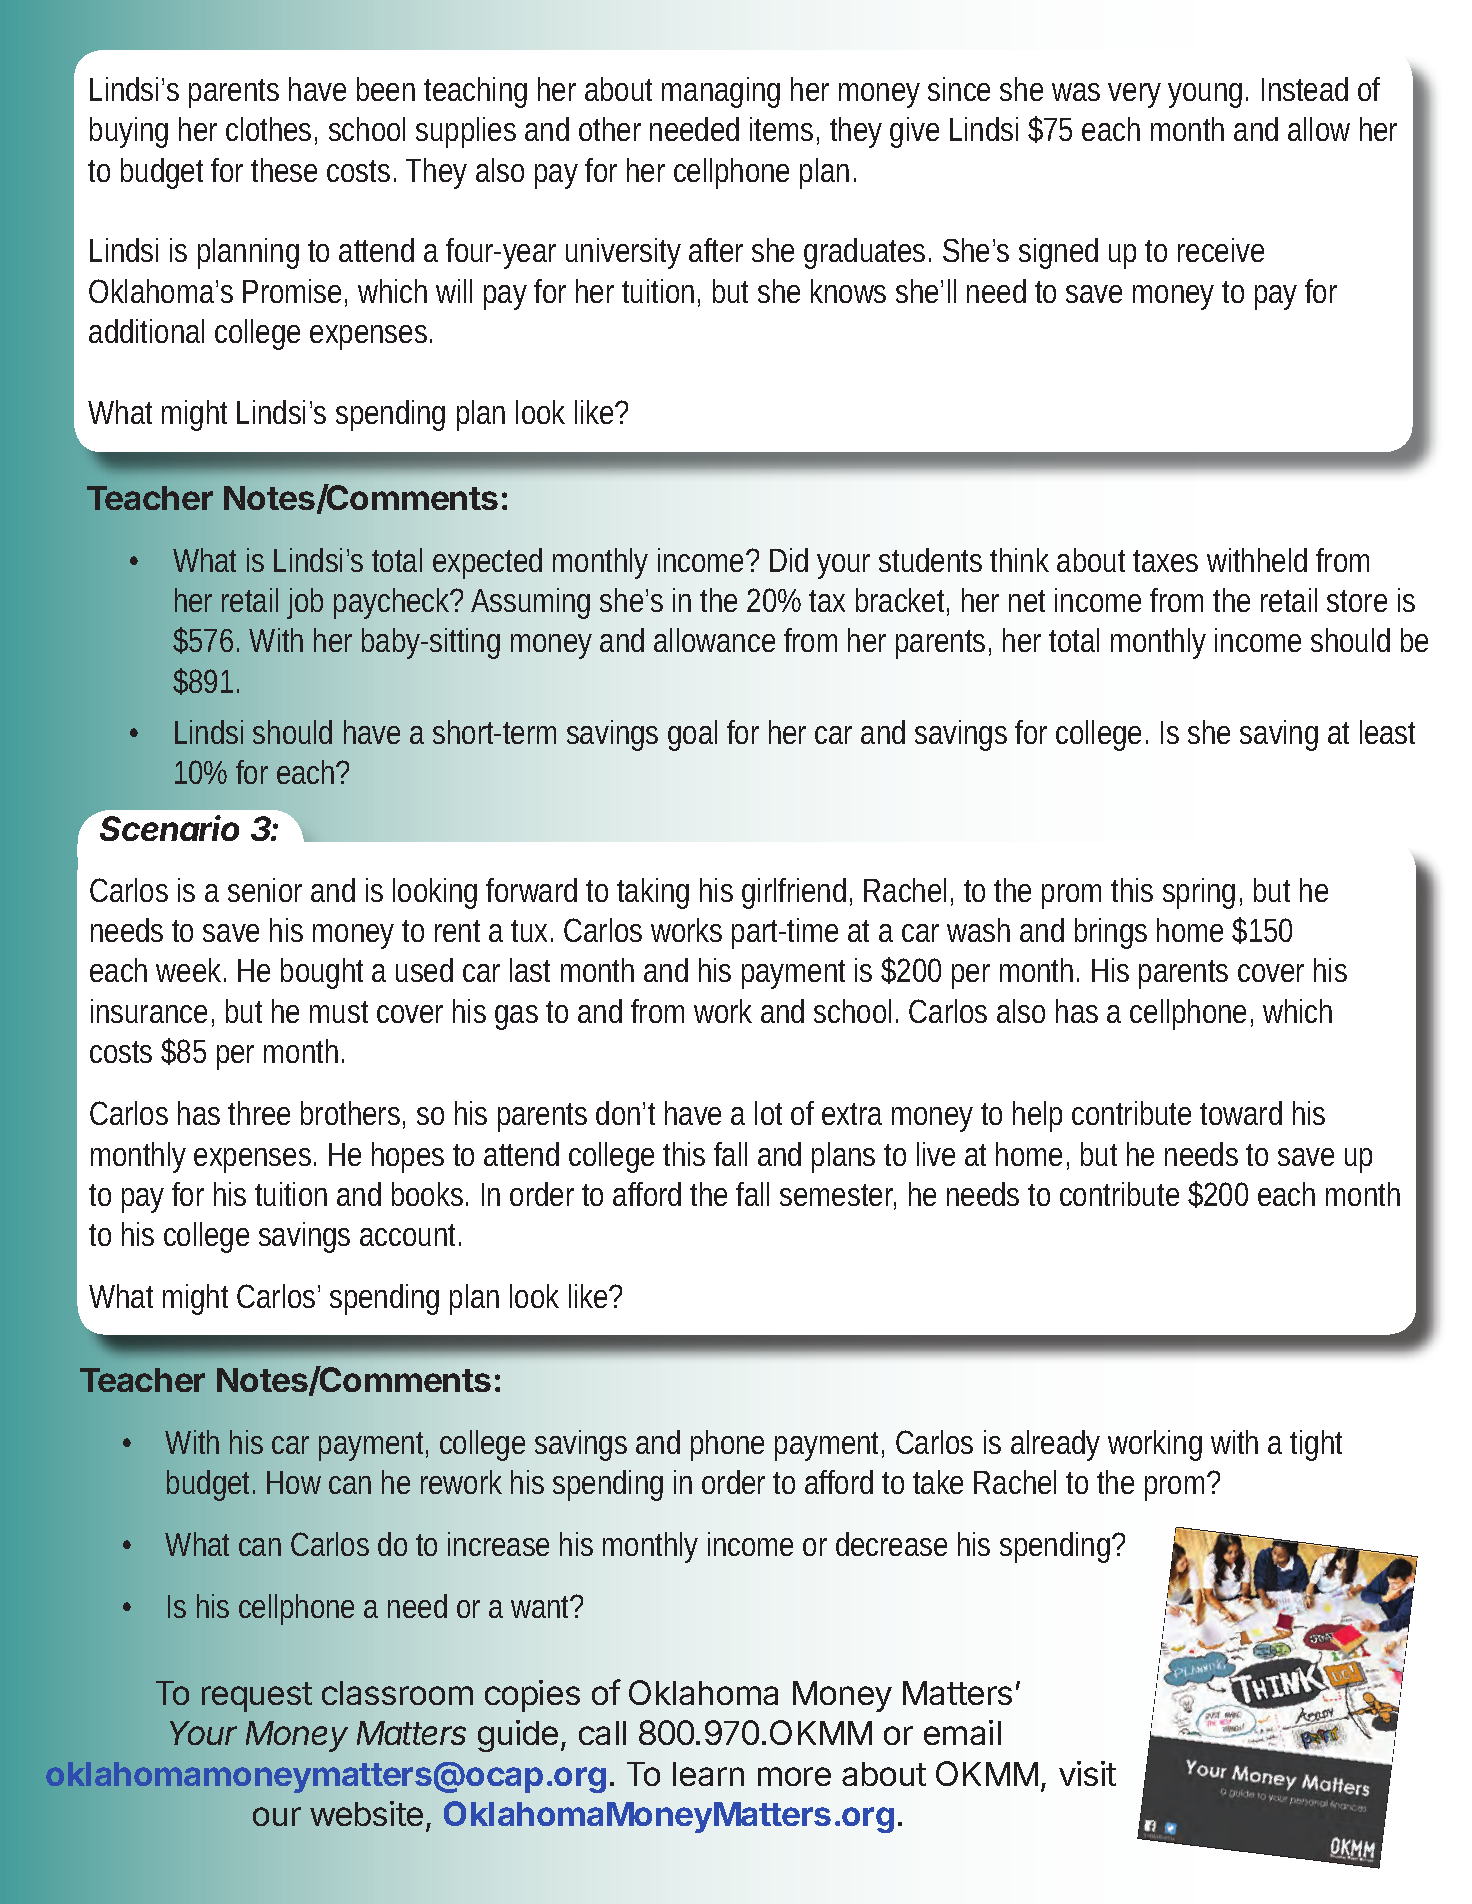  What do you see at coordinates (268, 129) in the screenshot?
I see `clothes` at bounding box center [268, 129].
